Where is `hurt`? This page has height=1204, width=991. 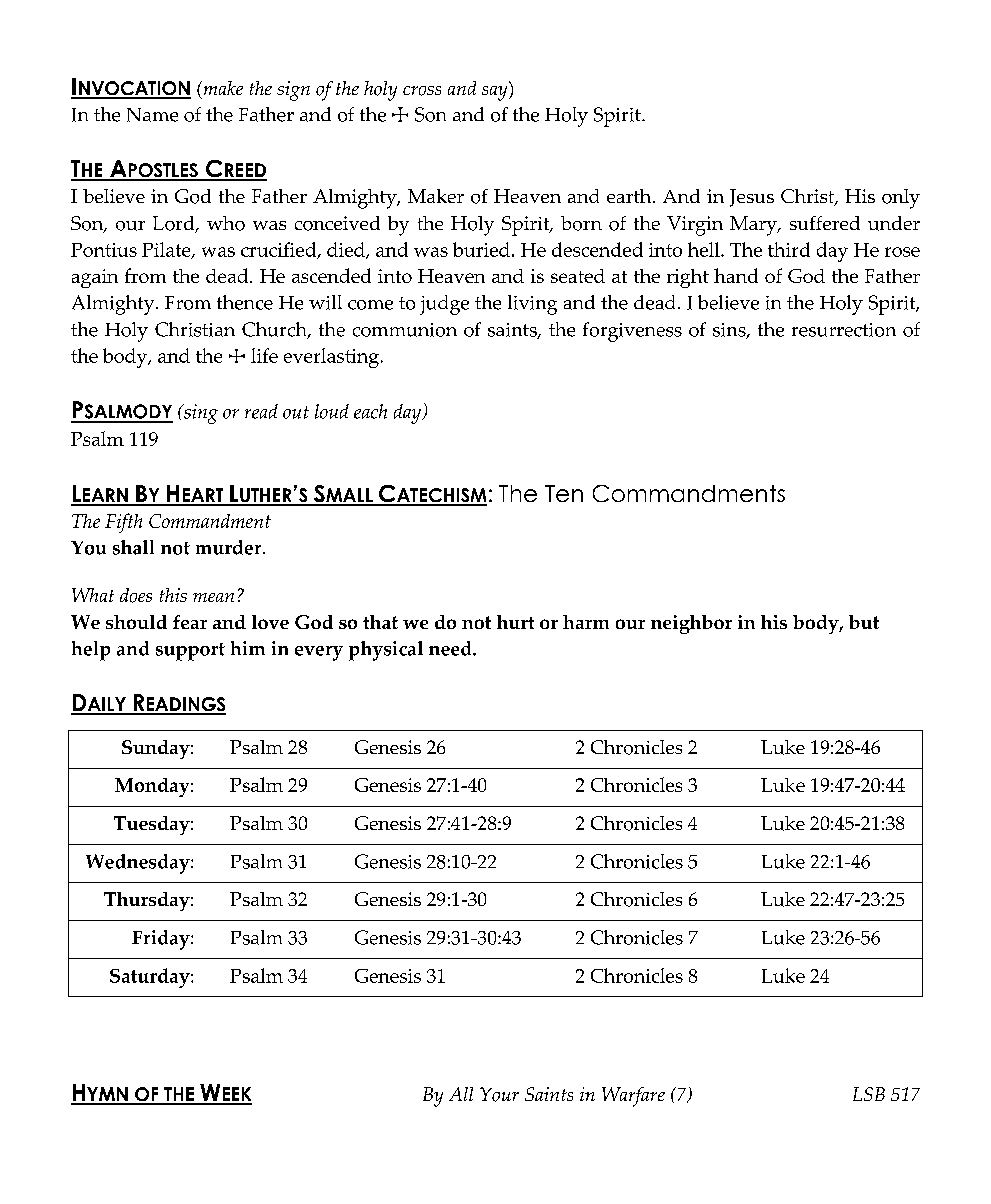
hurt is located at coordinates (515, 622).
